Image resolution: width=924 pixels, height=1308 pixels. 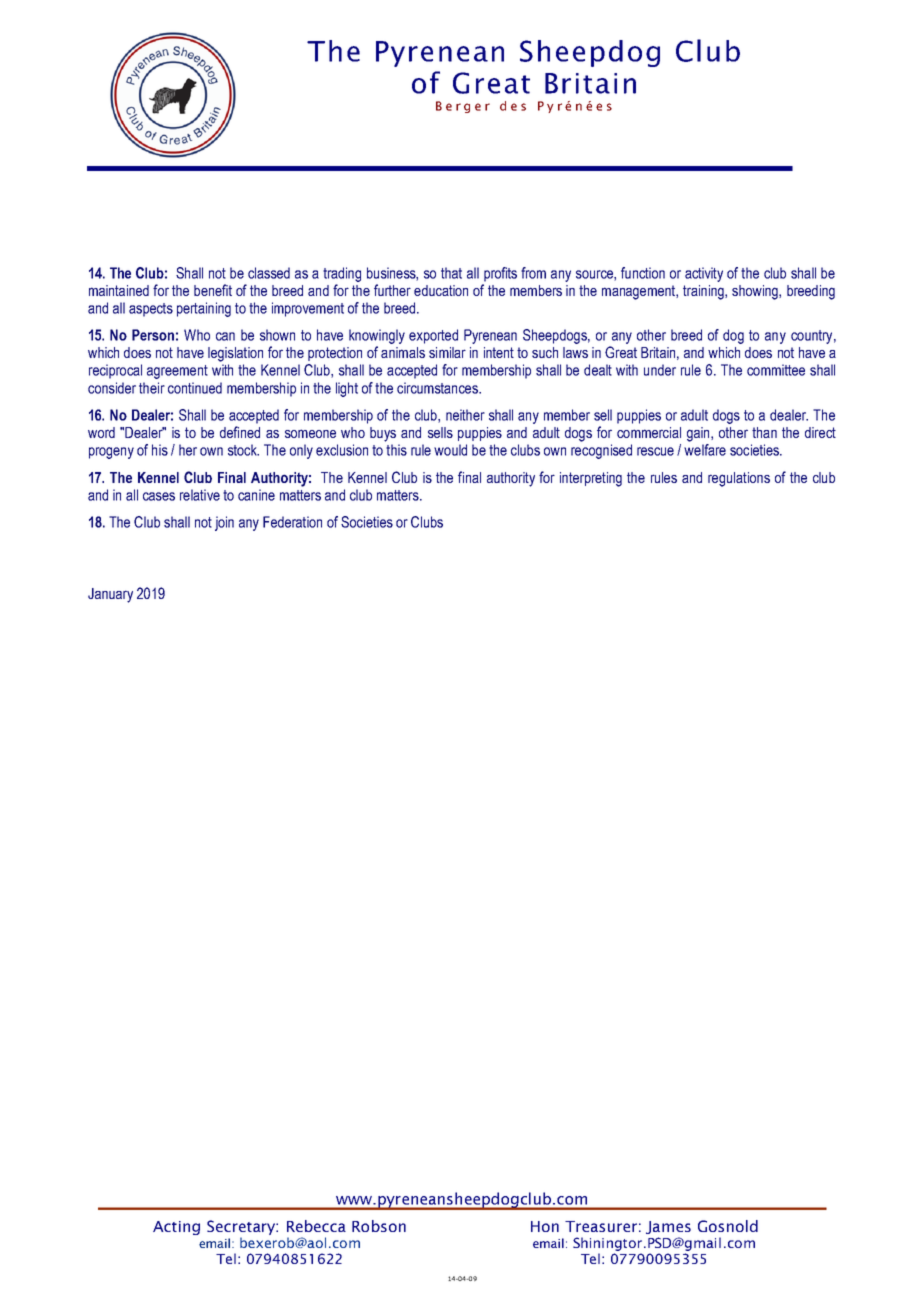 I want to click on showing, so click(x=756, y=292).
